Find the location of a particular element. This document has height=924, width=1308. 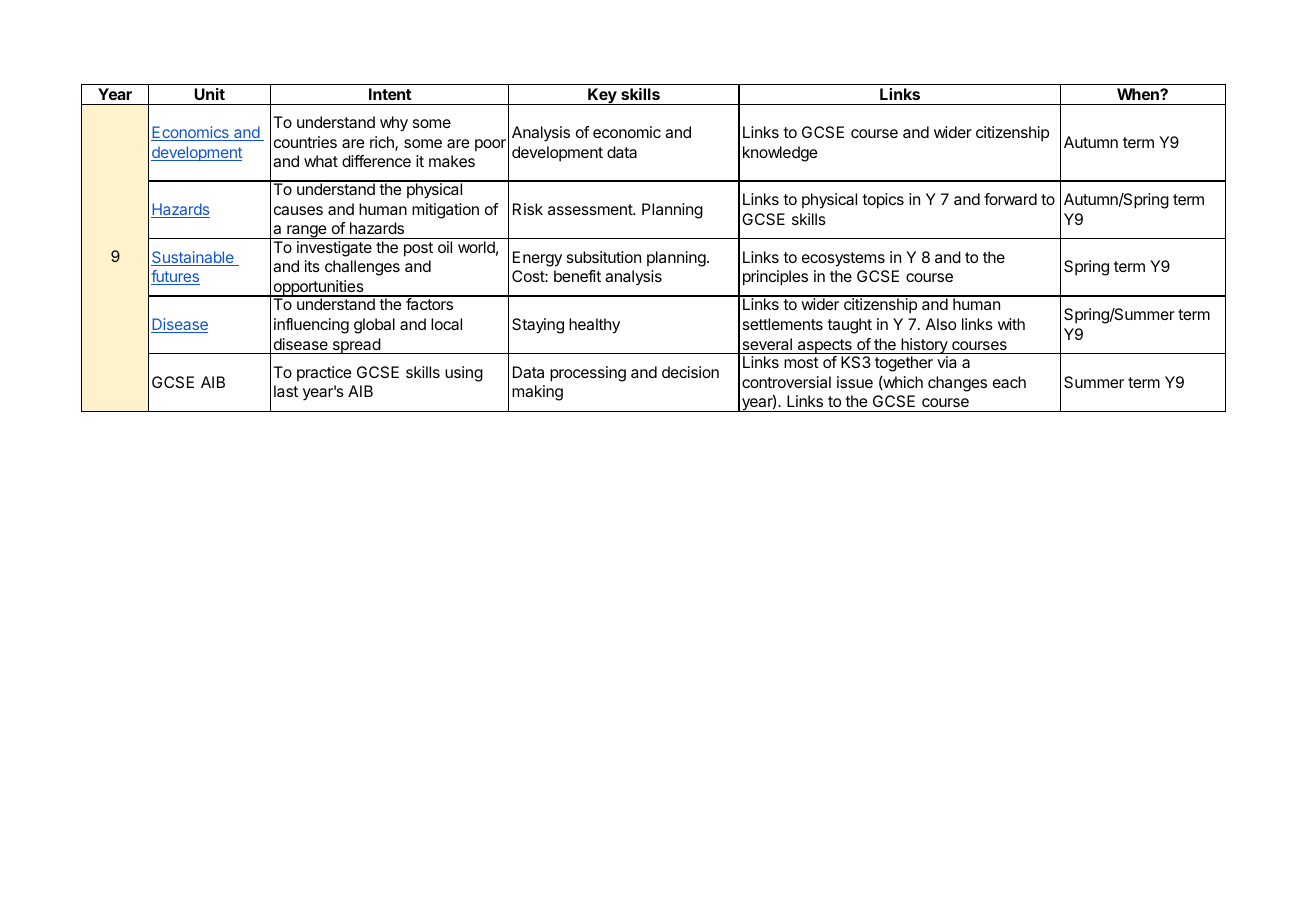

ecosystems is located at coordinates (843, 259).
